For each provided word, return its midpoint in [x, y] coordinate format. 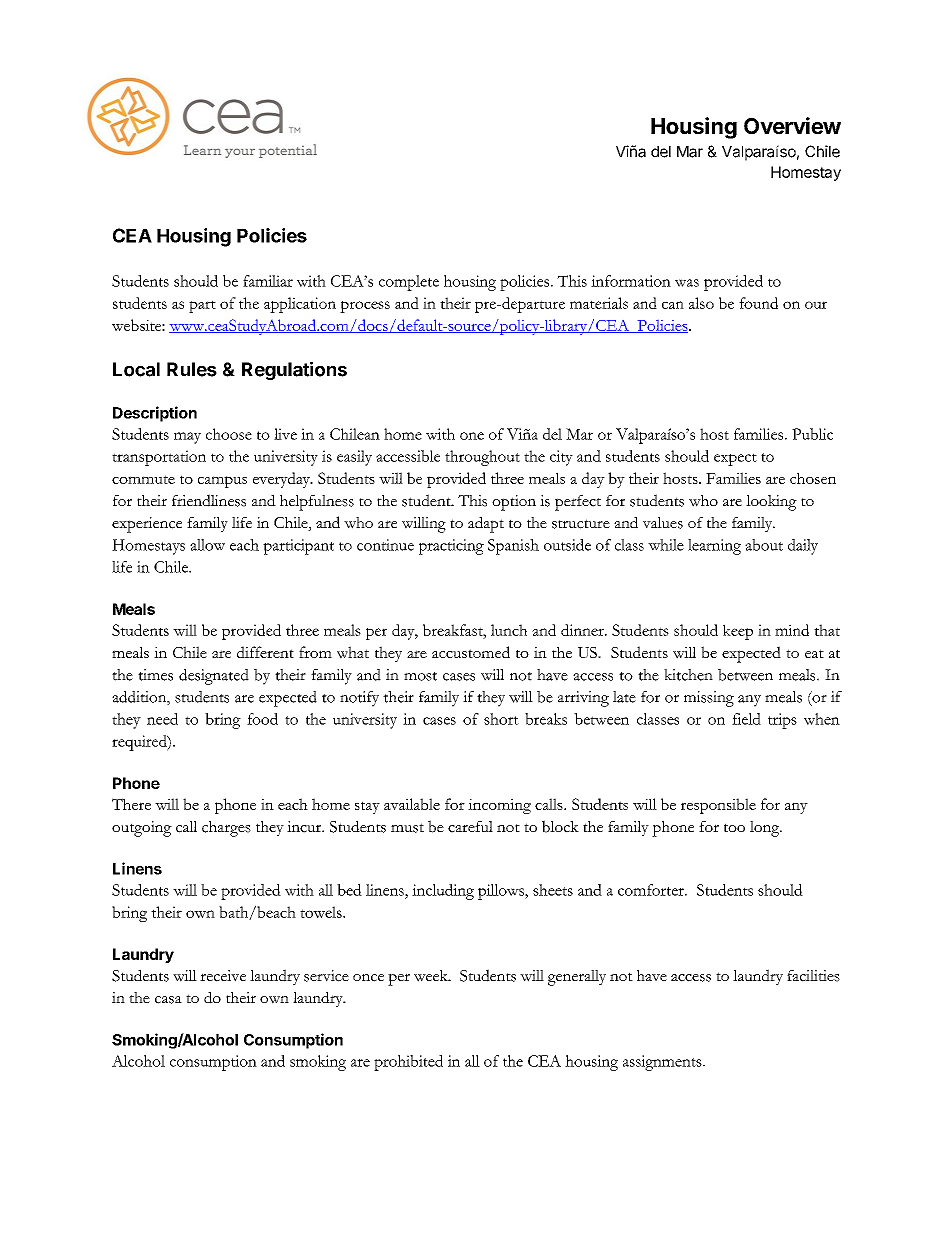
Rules [192, 369]
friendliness [209, 500]
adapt [486, 524]
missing [709, 699]
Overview [792, 125]
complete [409, 283]
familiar [268, 281]
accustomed [471, 652]
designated [214, 677]
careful [470, 827]
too [734, 827]
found [758, 303]
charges [226, 829]
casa [168, 1000]
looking [771, 503]
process [365, 307]
